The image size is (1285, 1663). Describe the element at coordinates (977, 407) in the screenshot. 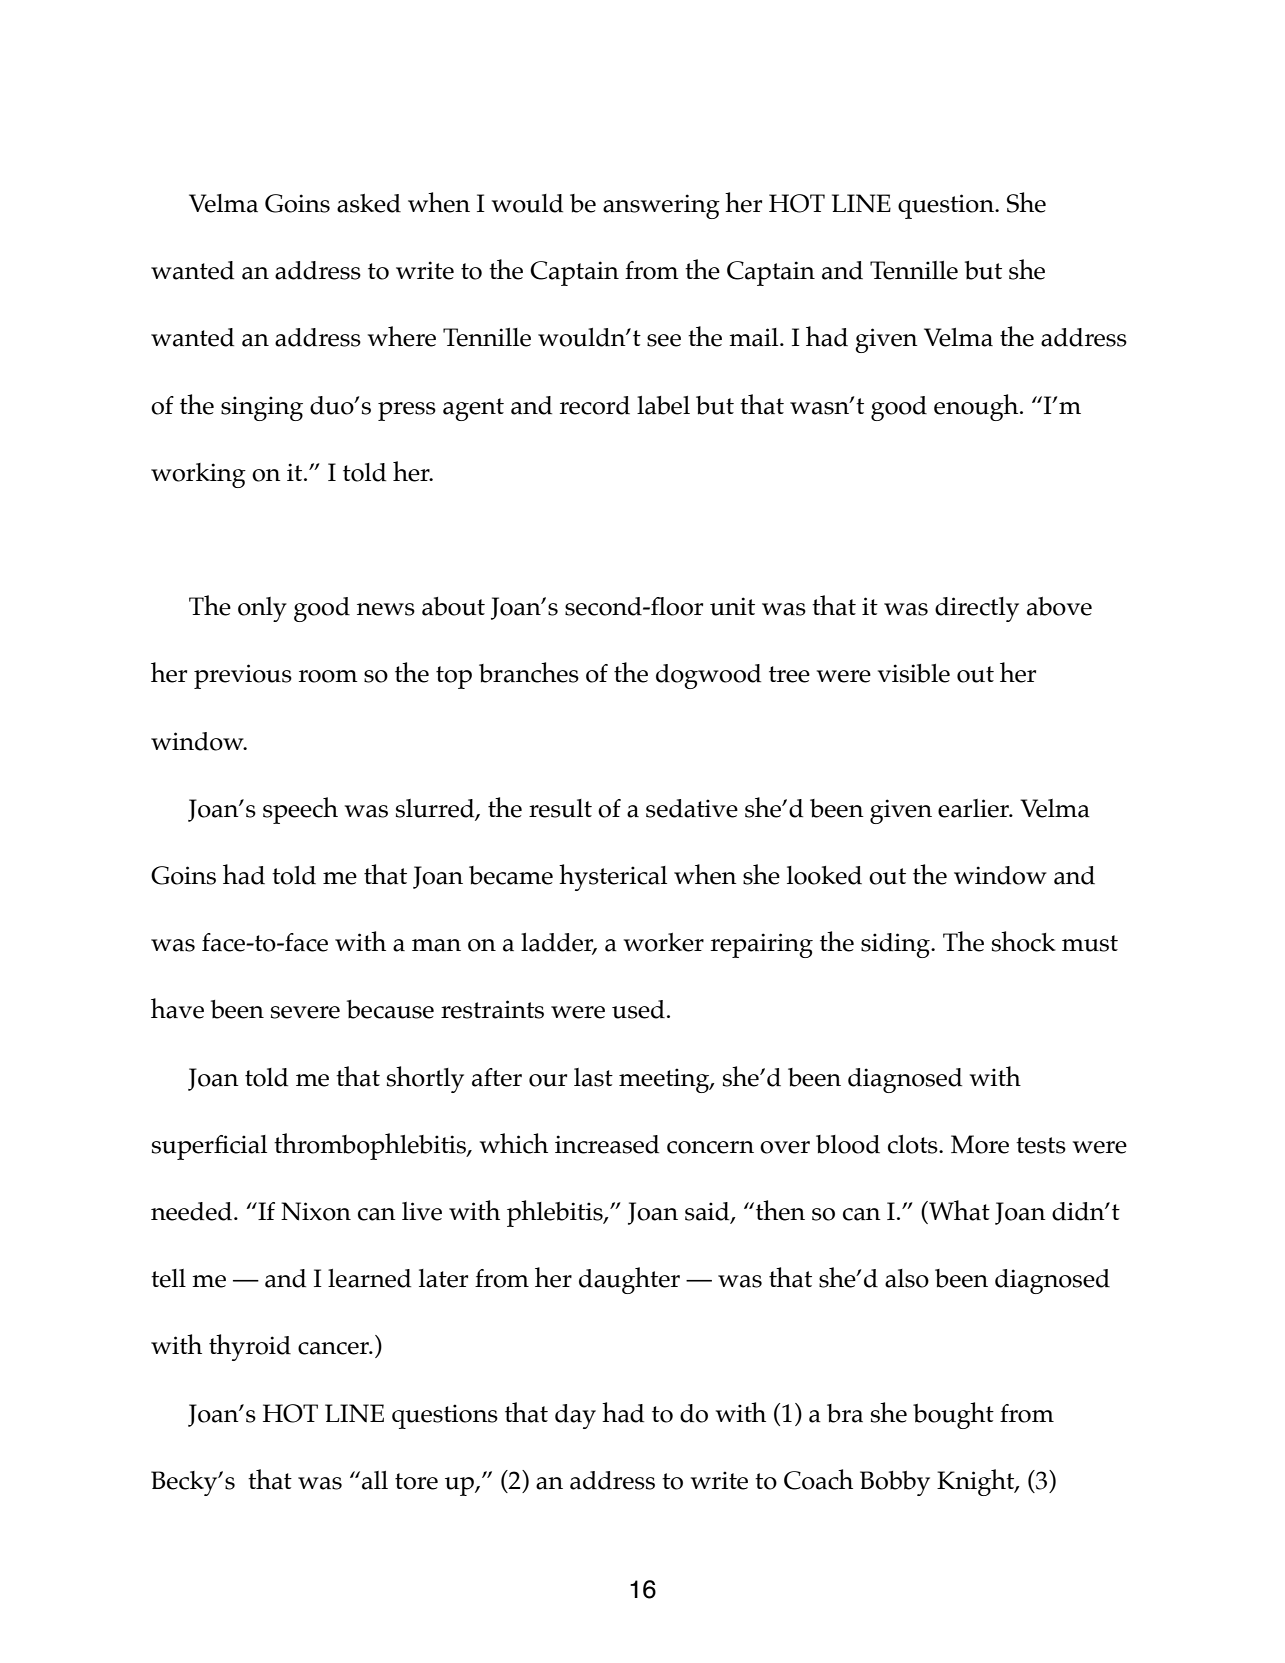

I see `enough` at that location.
